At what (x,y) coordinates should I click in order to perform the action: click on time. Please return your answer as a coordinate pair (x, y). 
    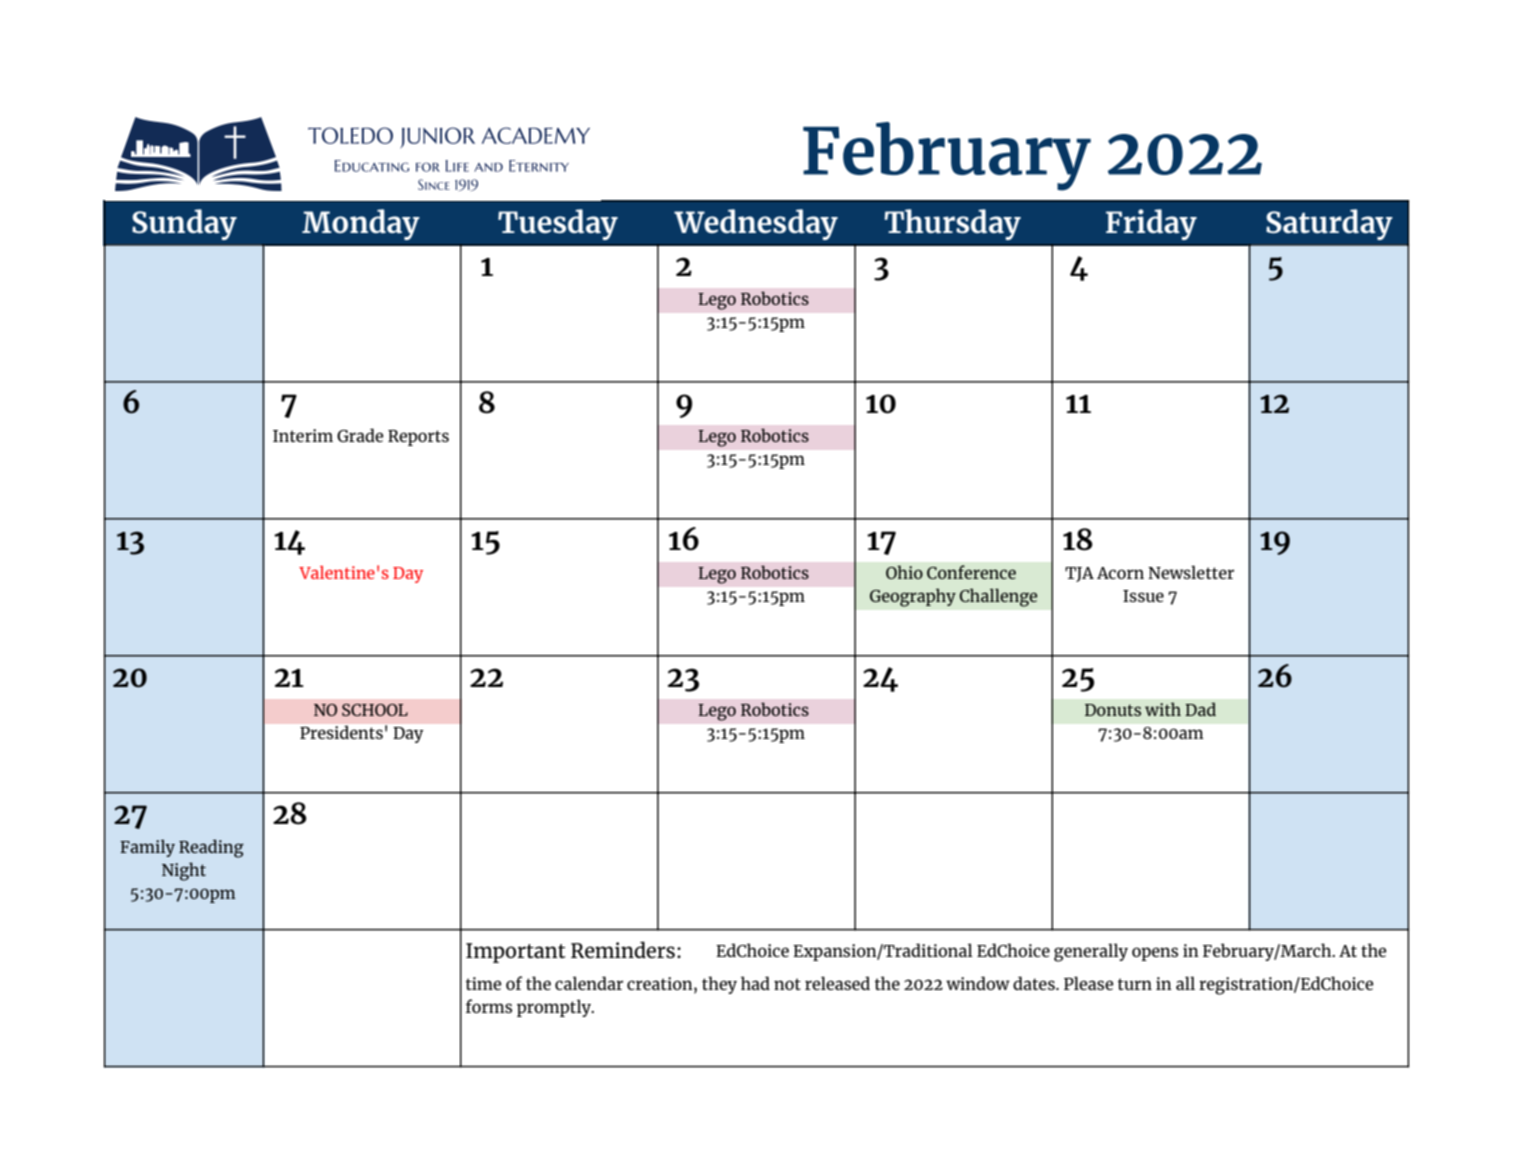
    Looking at the image, I should click on (483, 983).
